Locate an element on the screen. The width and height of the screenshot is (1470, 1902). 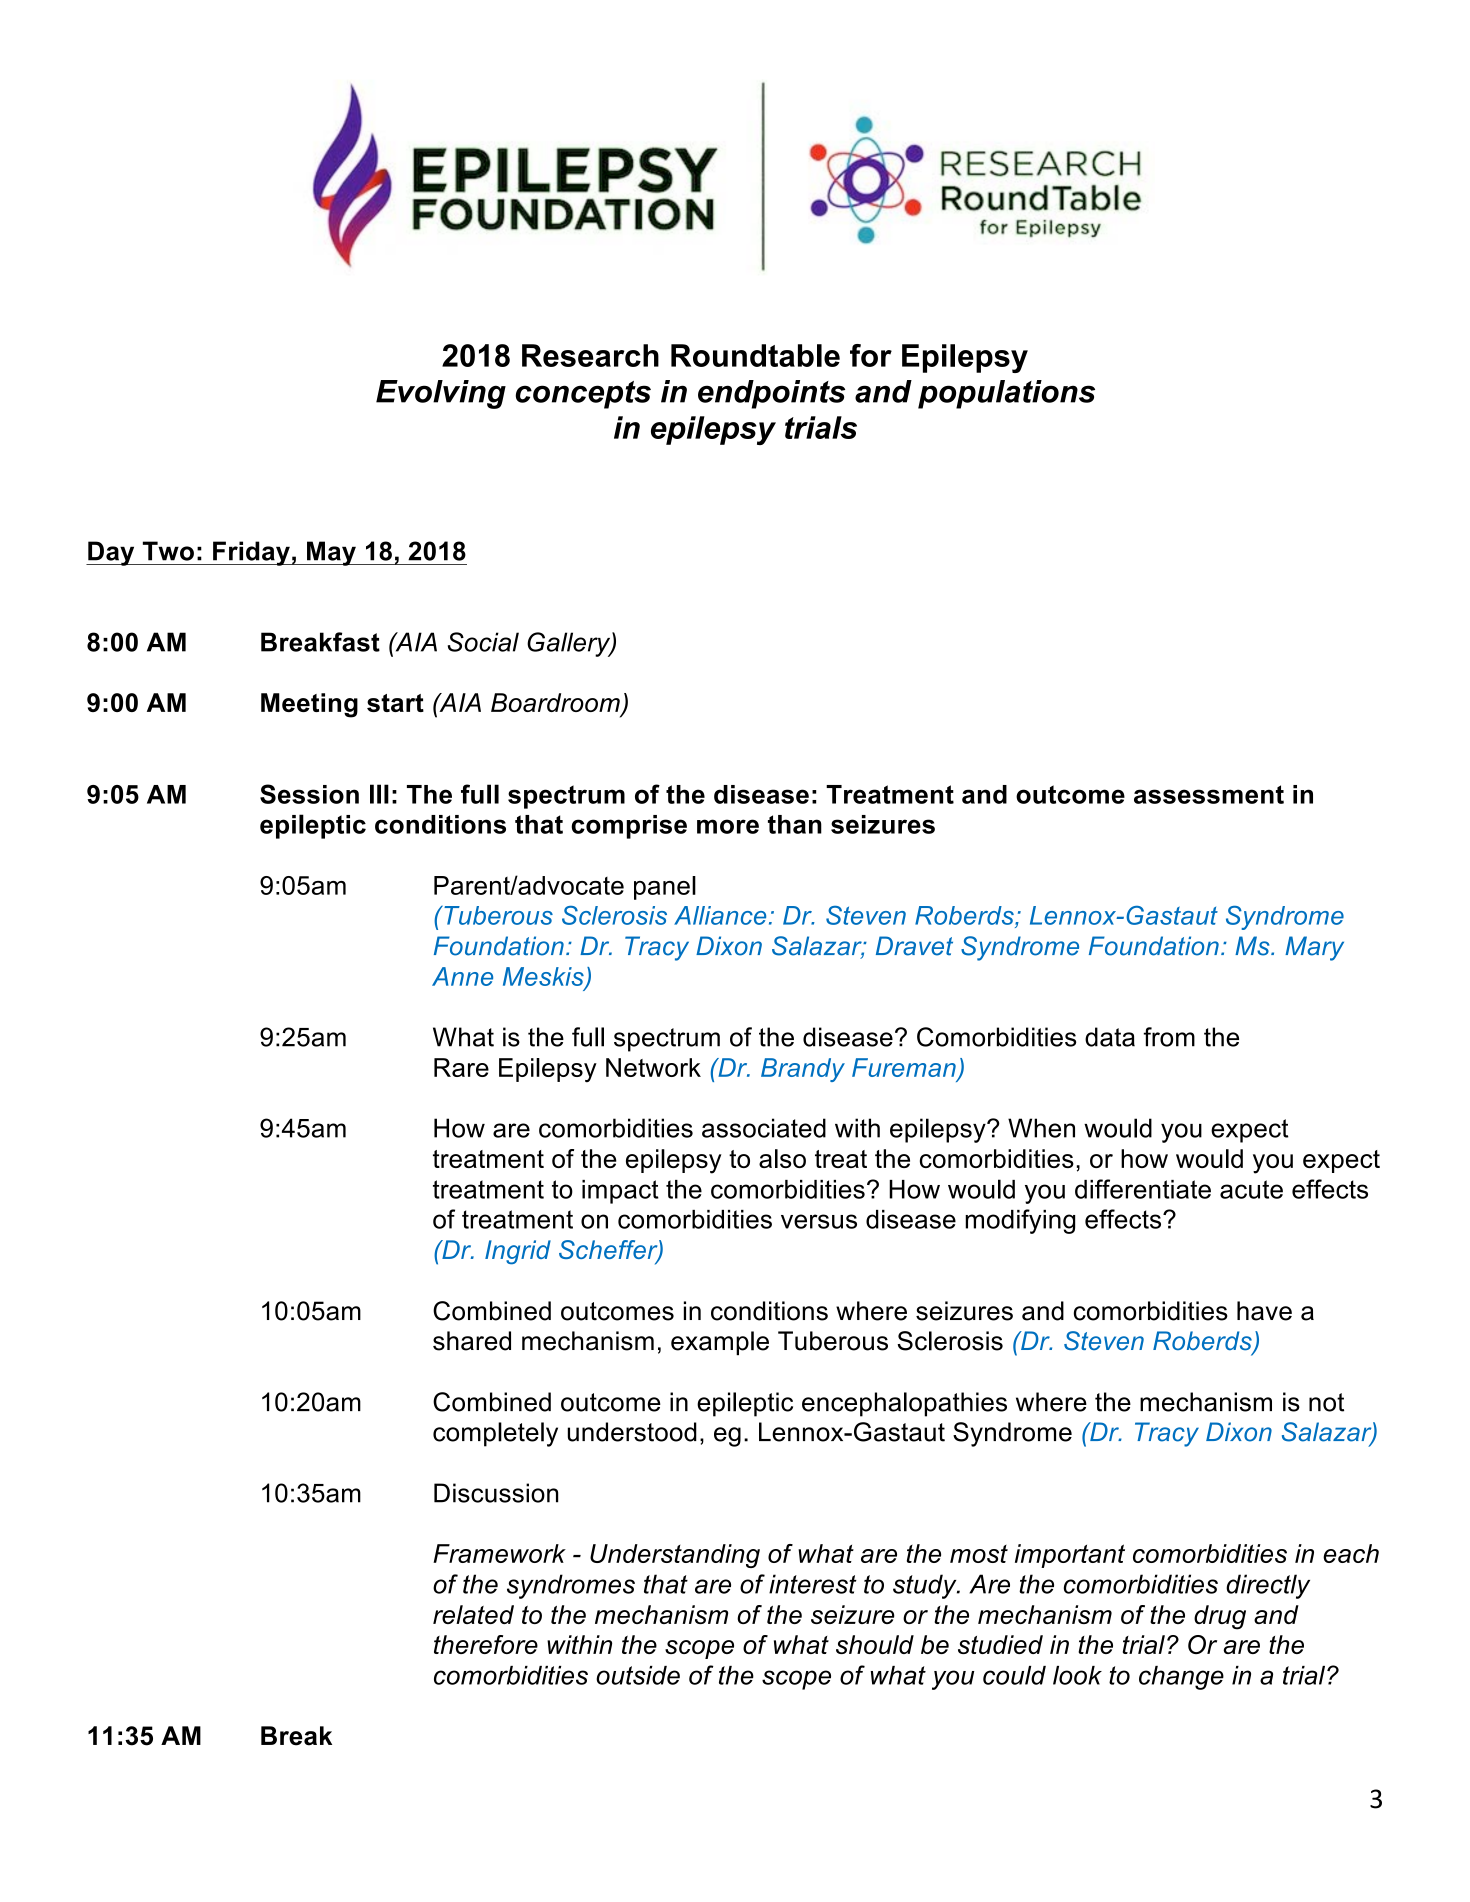
Dravet is located at coordinates (914, 946).
